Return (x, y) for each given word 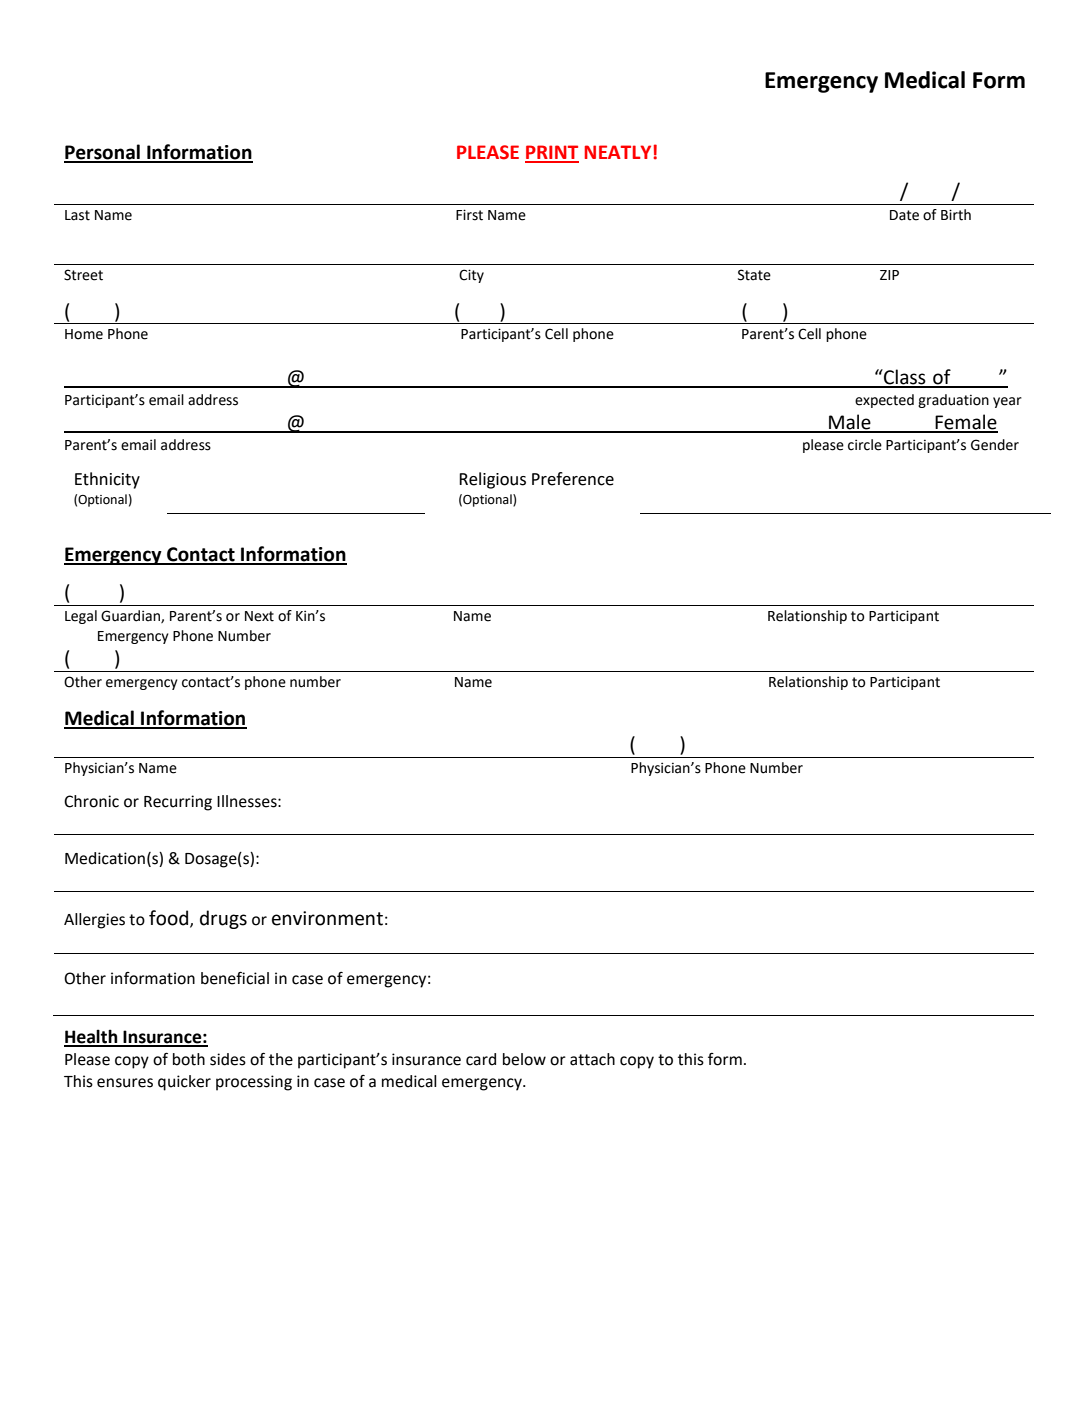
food (170, 919)
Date (904, 215)
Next (259, 616)
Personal (103, 153)
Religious (492, 480)
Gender (995, 445)
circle (865, 445)
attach (592, 1059)
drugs (223, 919)
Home (84, 334)
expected (884, 401)
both (189, 1059)
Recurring (178, 803)
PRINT (552, 153)
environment (327, 918)
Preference (573, 479)
